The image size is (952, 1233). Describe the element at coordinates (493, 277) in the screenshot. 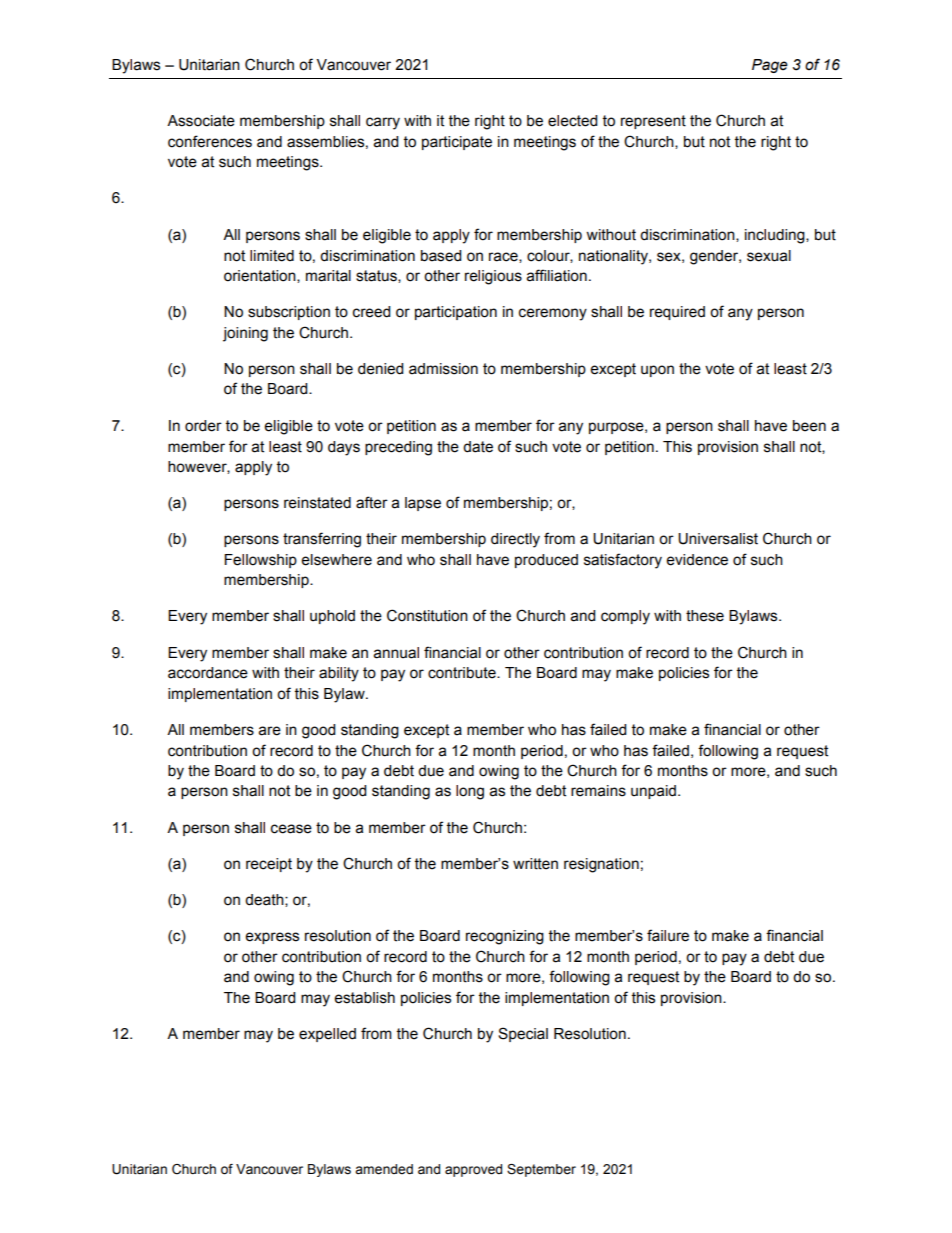

I see `religious` at that location.
